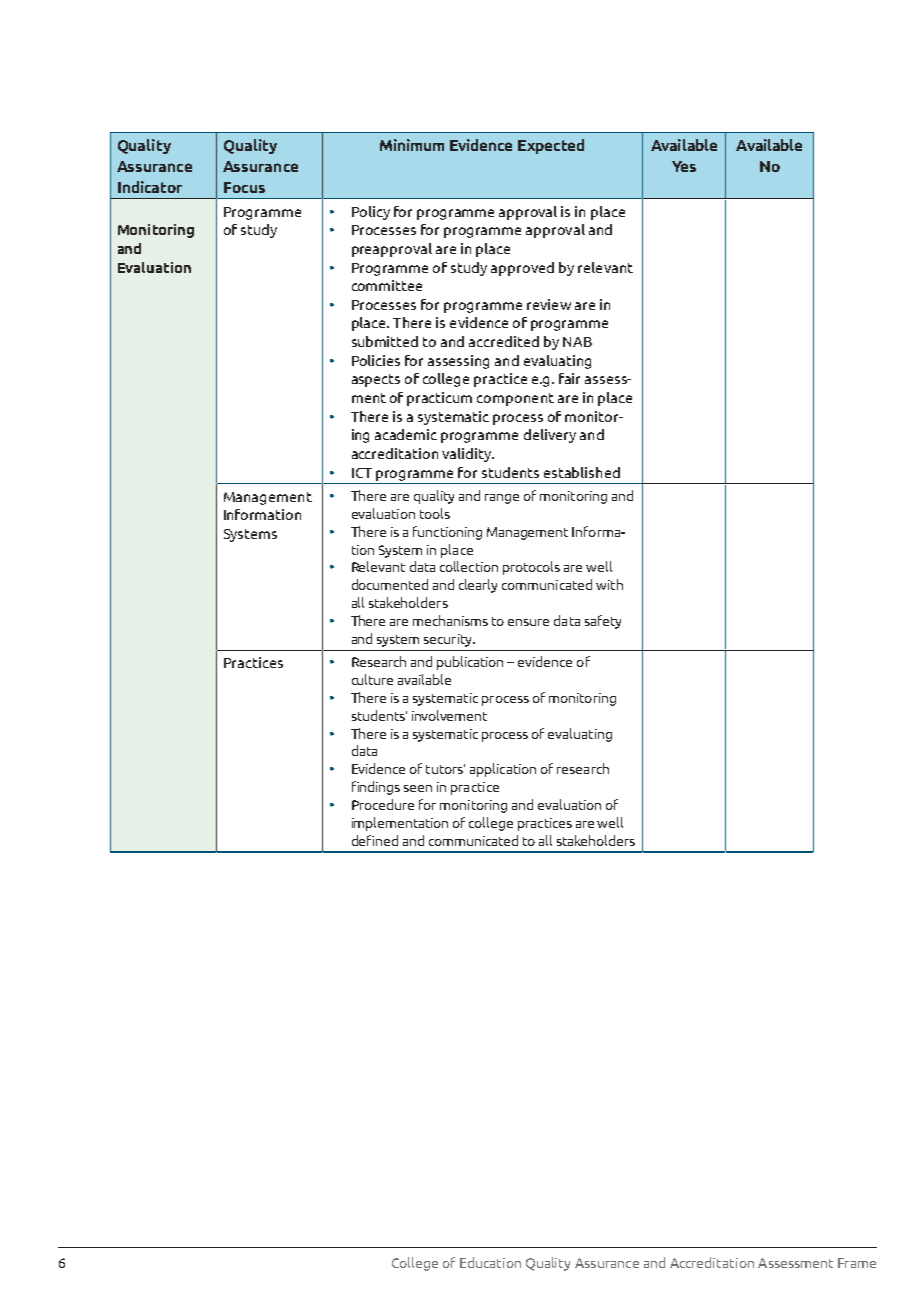 This page has height=1308, width=924. Describe the element at coordinates (372, 679) in the page. I see `culture` at that location.
